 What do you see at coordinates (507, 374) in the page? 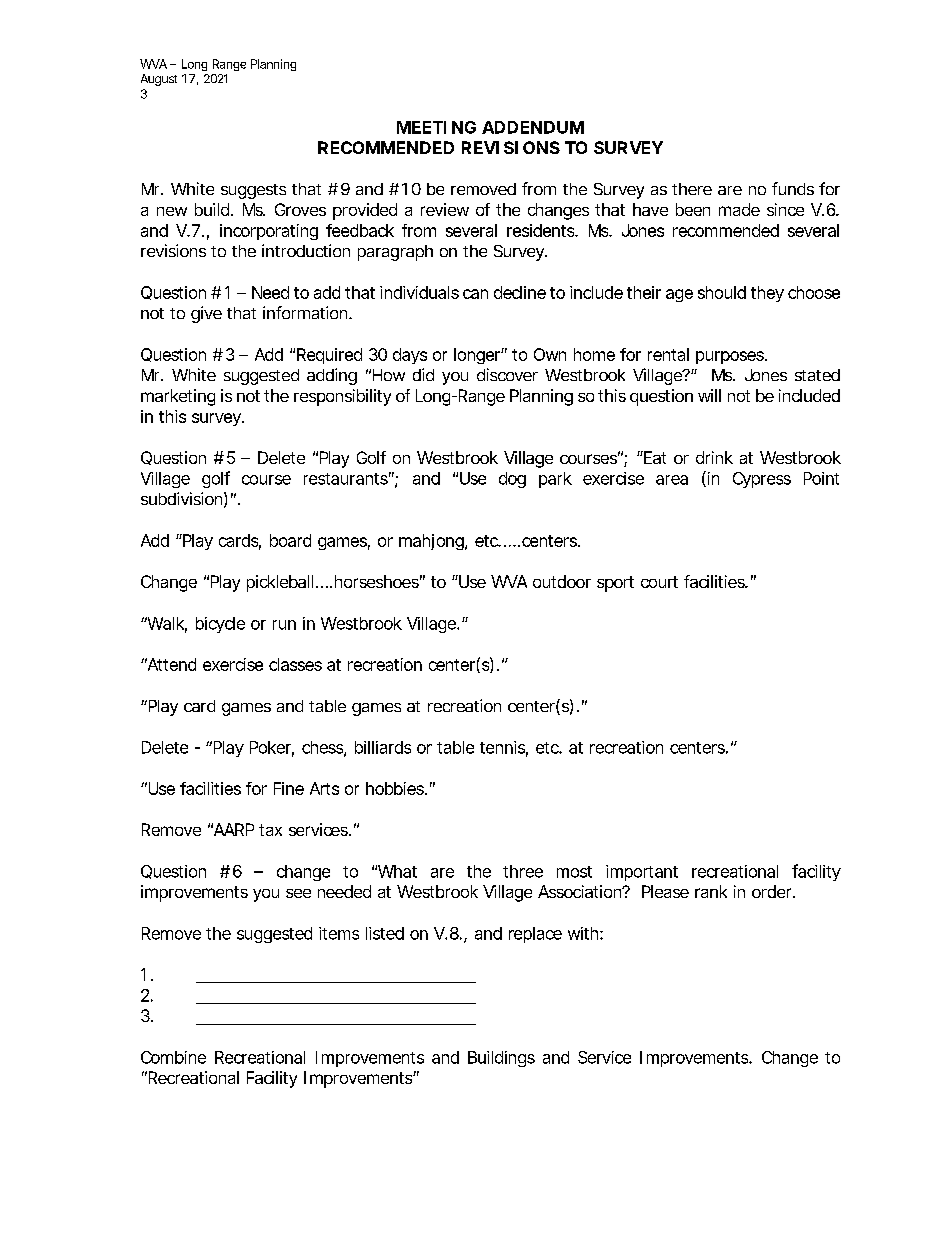
I see `discover` at bounding box center [507, 374].
